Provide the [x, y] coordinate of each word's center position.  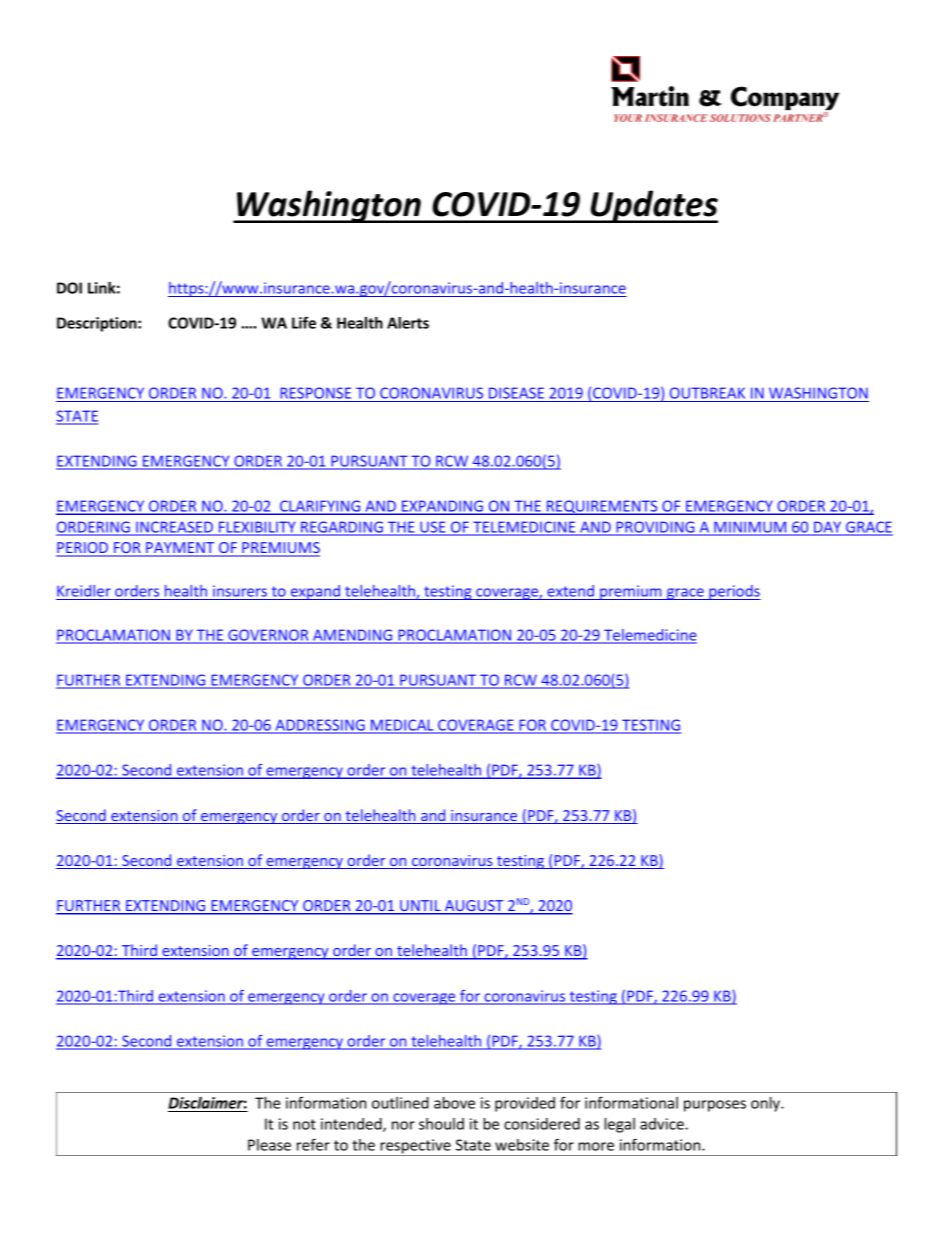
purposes [715, 1106]
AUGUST [474, 907]
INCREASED [174, 528]
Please [269, 1145]
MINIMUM [750, 528]
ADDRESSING [320, 726]
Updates [653, 206]
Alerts [408, 323]
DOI [69, 288]
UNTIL [420, 907]
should [441, 1124]
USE [433, 528]
